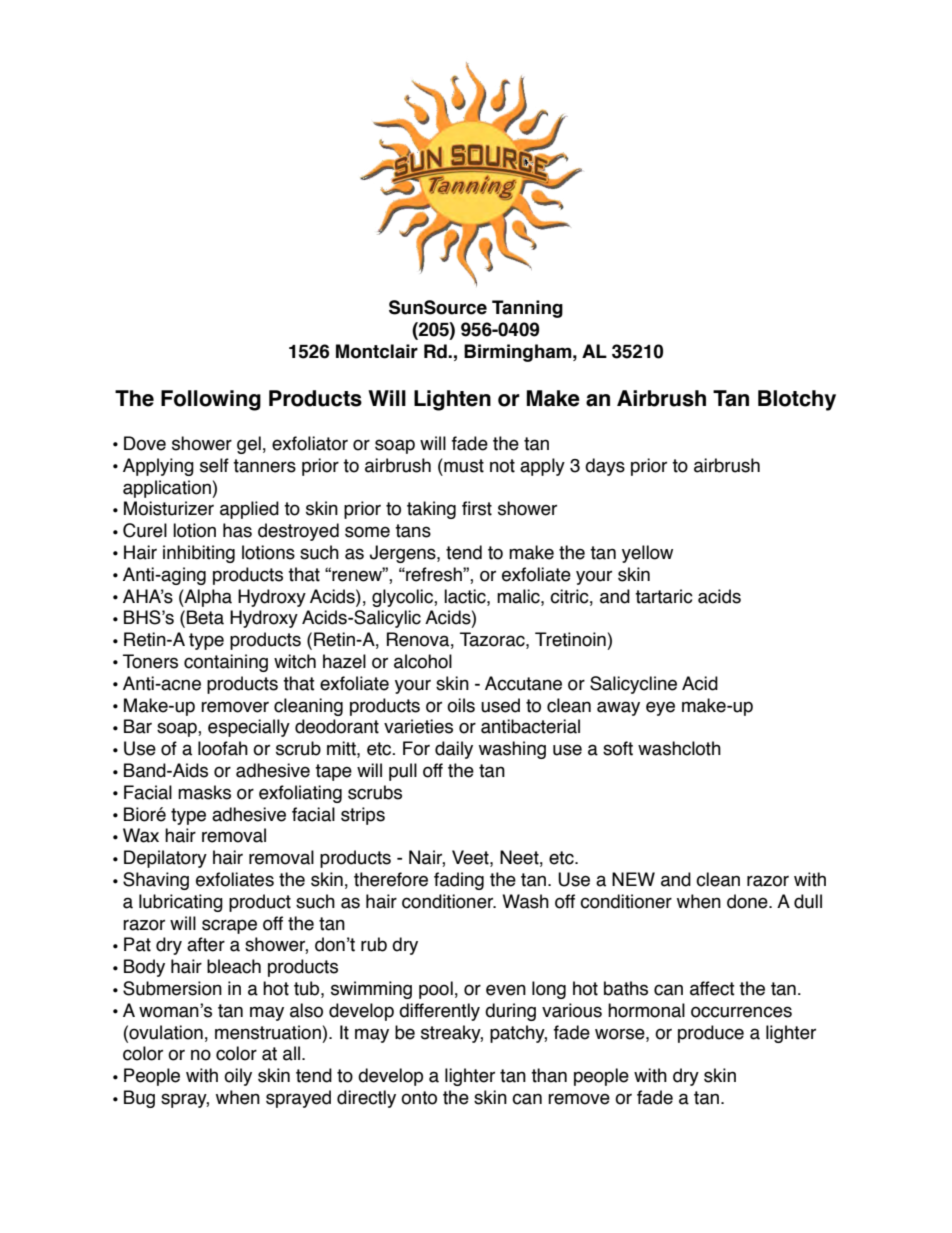 The image size is (952, 1233). What do you see at coordinates (711, 1034) in the screenshot?
I see `produce` at bounding box center [711, 1034].
